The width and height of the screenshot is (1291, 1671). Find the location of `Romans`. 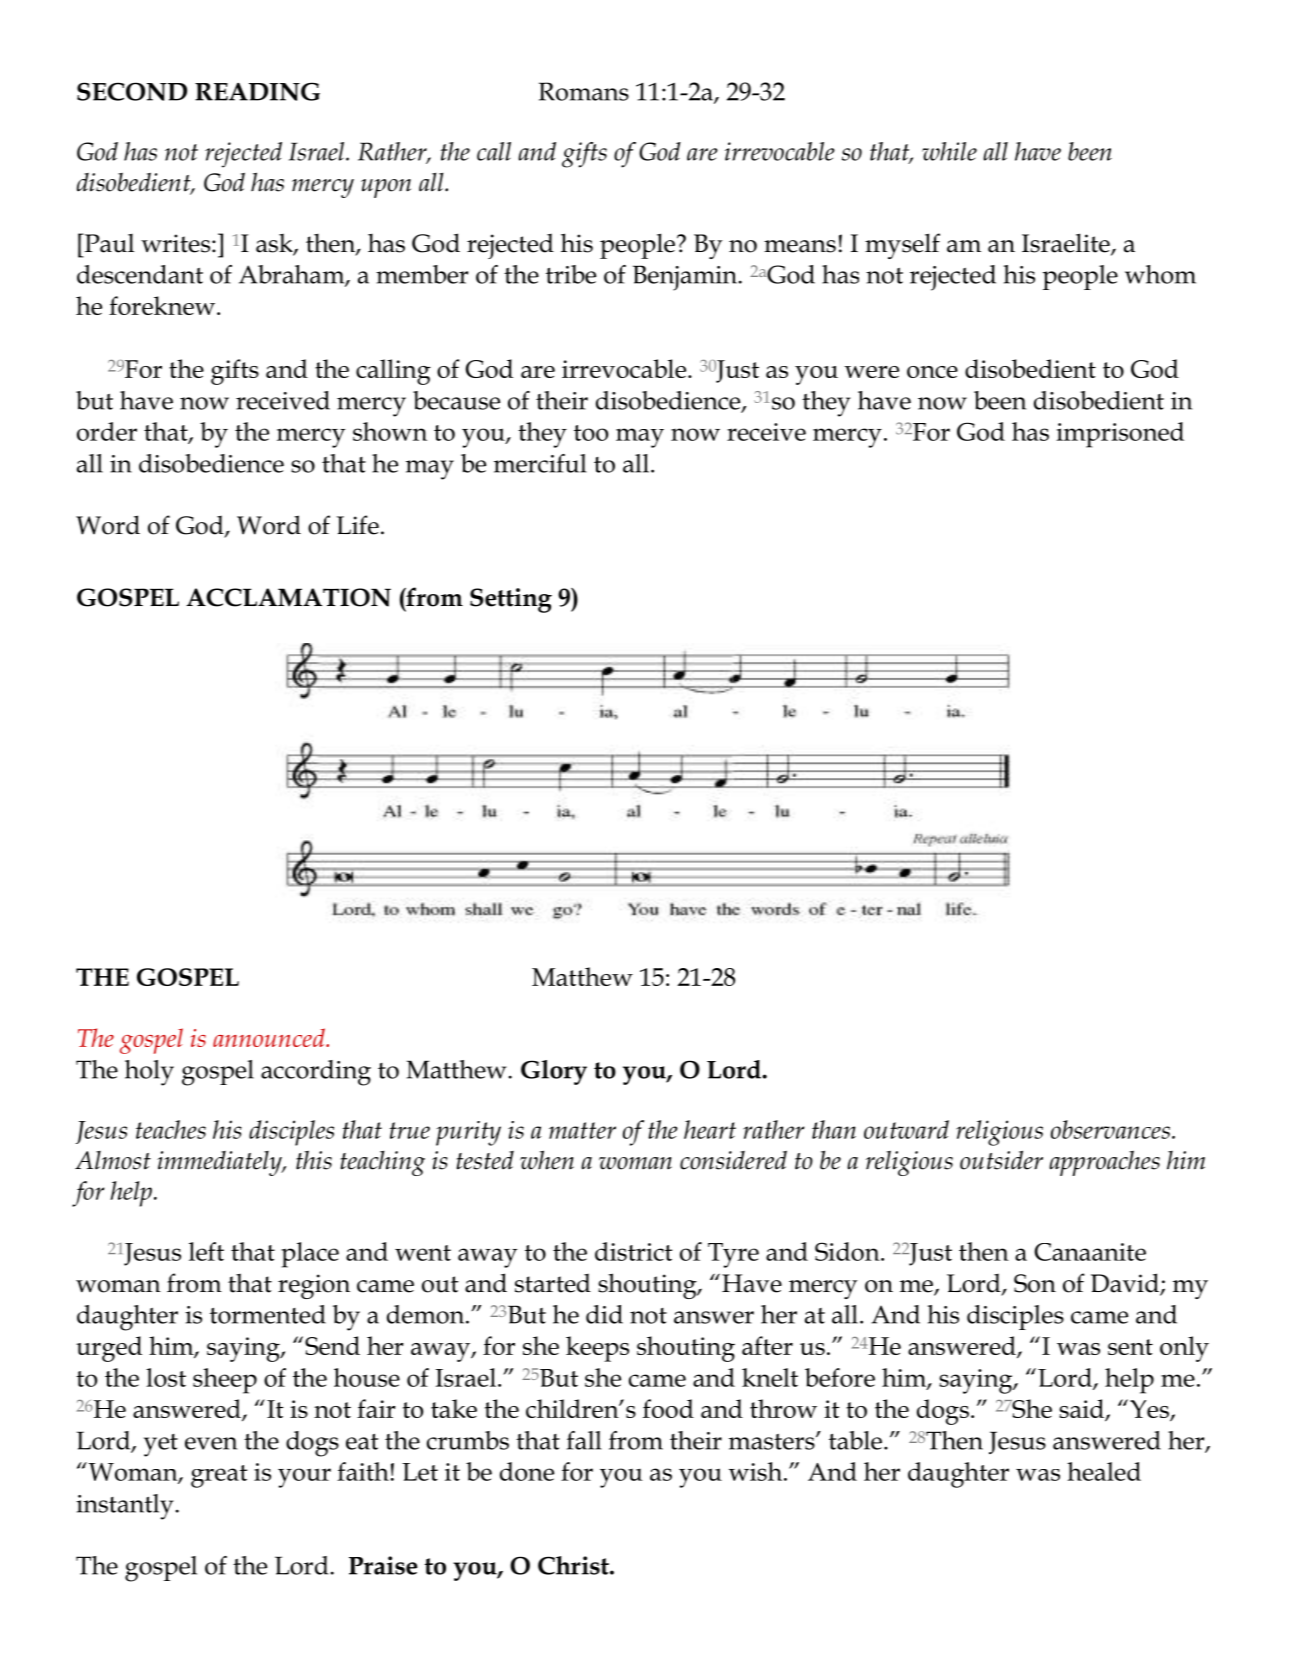

Romans is located at coordinates (584, 91).
